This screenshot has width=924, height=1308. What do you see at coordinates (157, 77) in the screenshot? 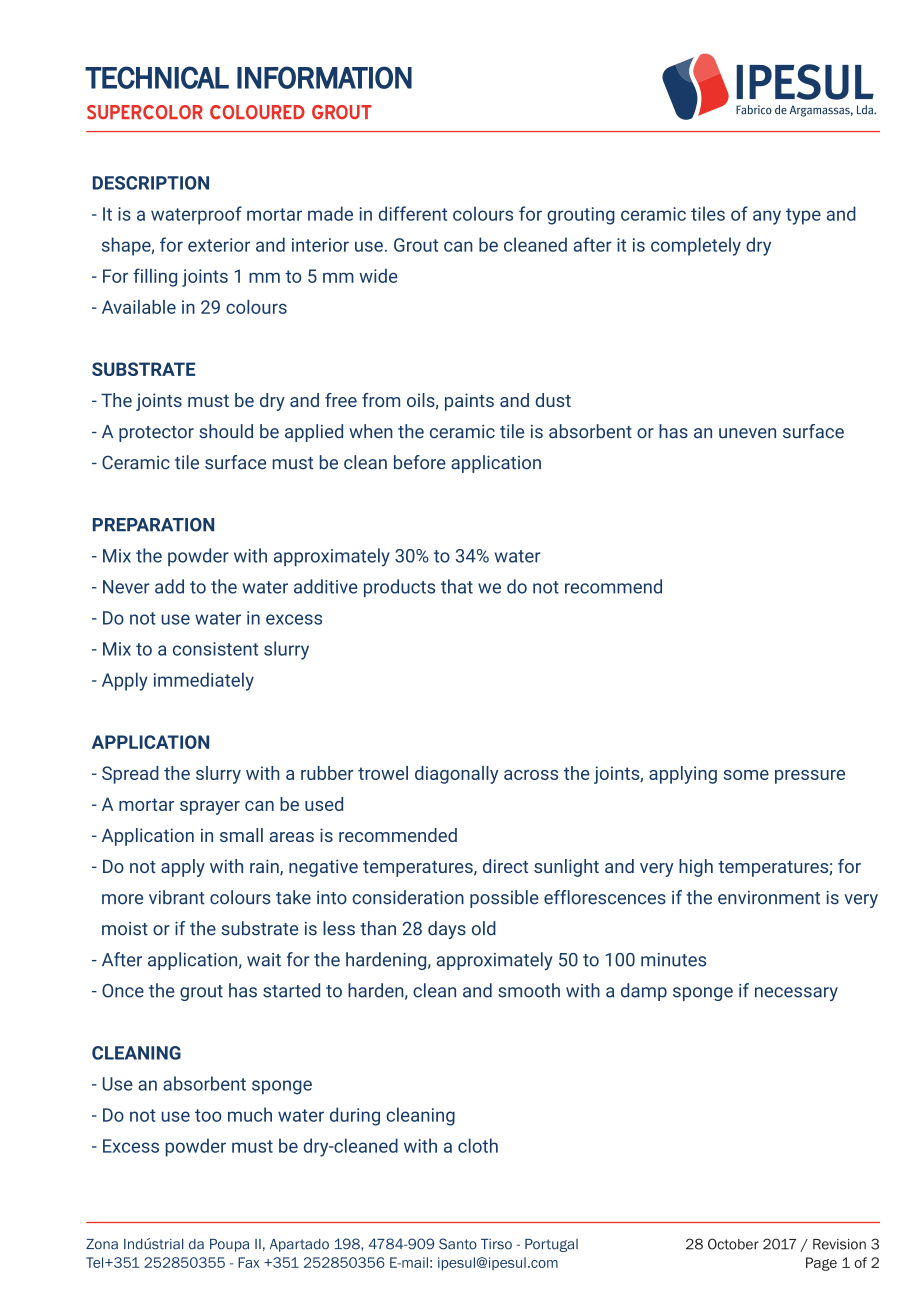
I see `TECHNICAL` at bounding box center [157, 77].
